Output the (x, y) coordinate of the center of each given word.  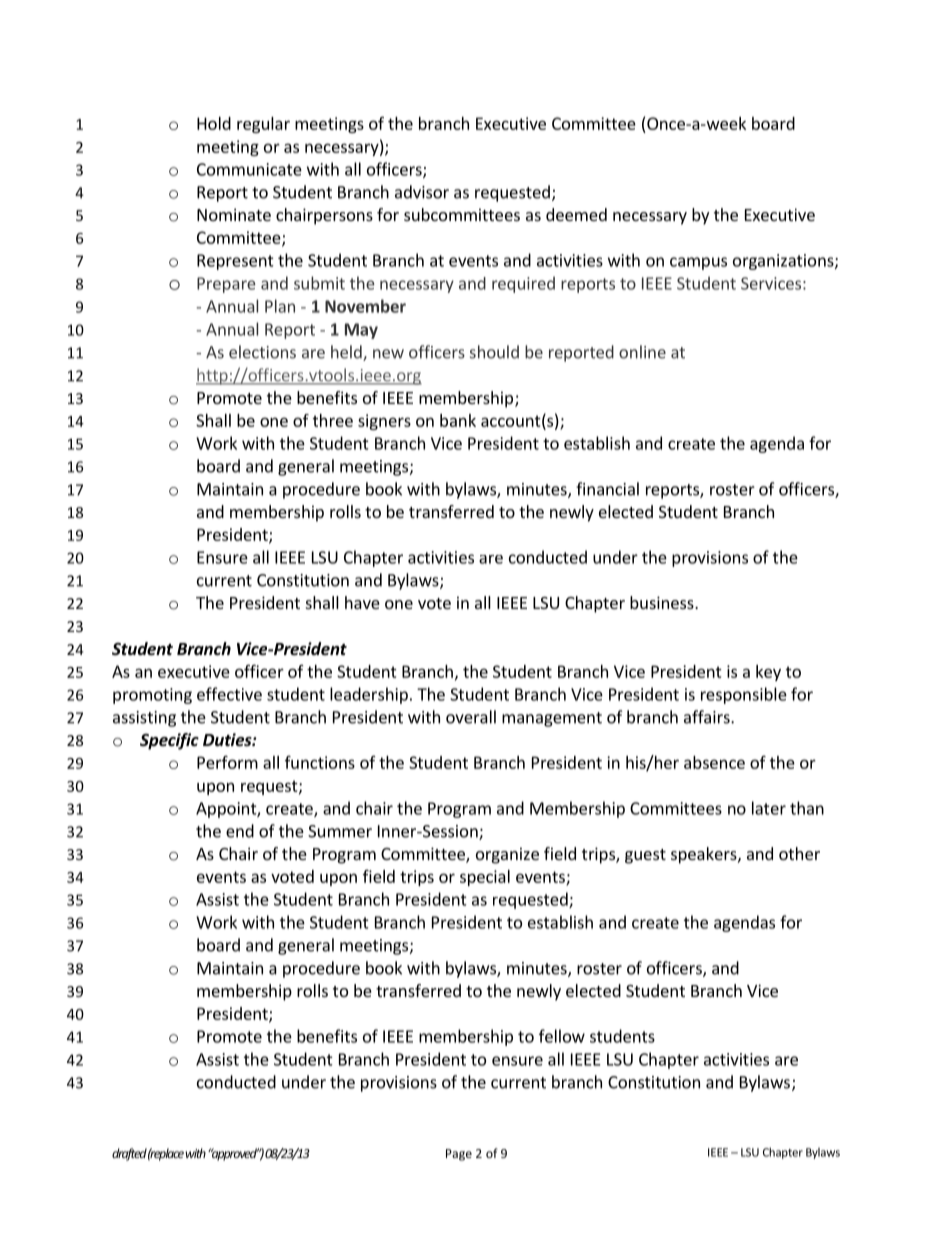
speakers (705, 855)
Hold (214, 123)
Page (459, 1155)
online (642, 352)
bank (458, 420)
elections (262, 352)
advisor (422, 192)
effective (229, 694)
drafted (129, 1154)
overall (471, 717)
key (768, 673)
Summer (340, 831)
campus (698, 263)
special (485, 878)
